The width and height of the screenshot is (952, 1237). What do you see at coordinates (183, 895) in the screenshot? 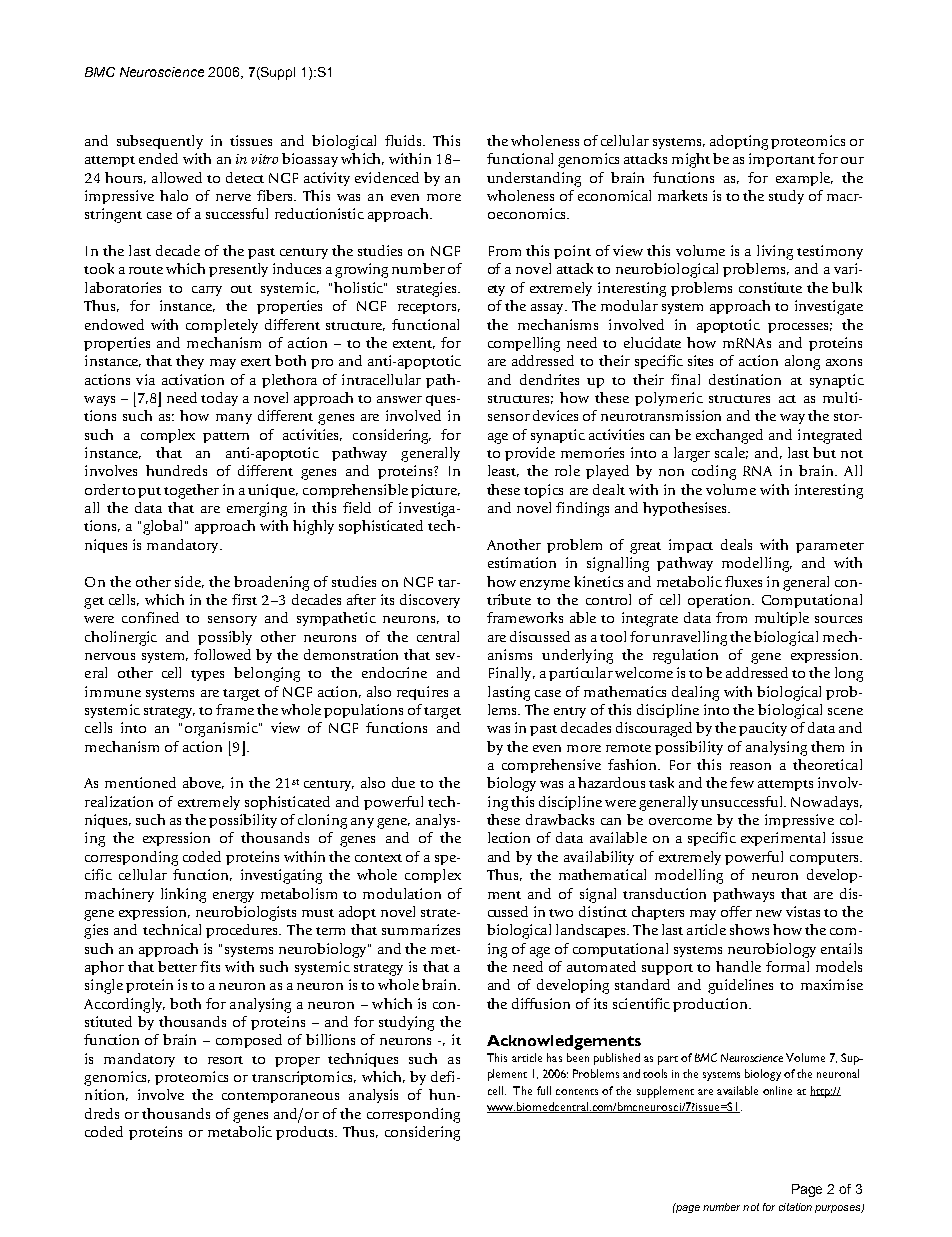
I see `linking` at bounding box center [183, 895].
